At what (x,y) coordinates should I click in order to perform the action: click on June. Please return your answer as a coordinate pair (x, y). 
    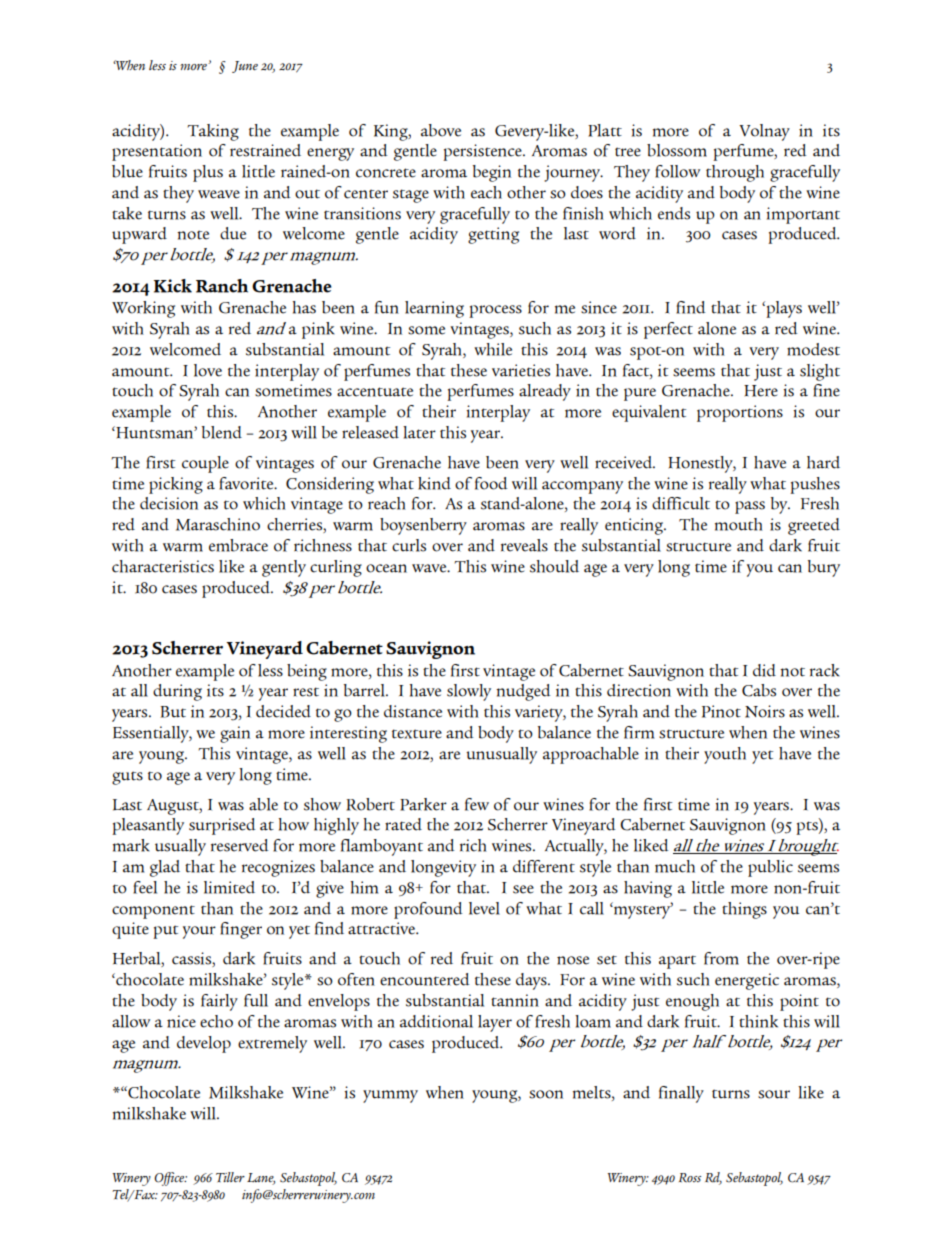
    Looking at the image, I should click on (245, 67).
